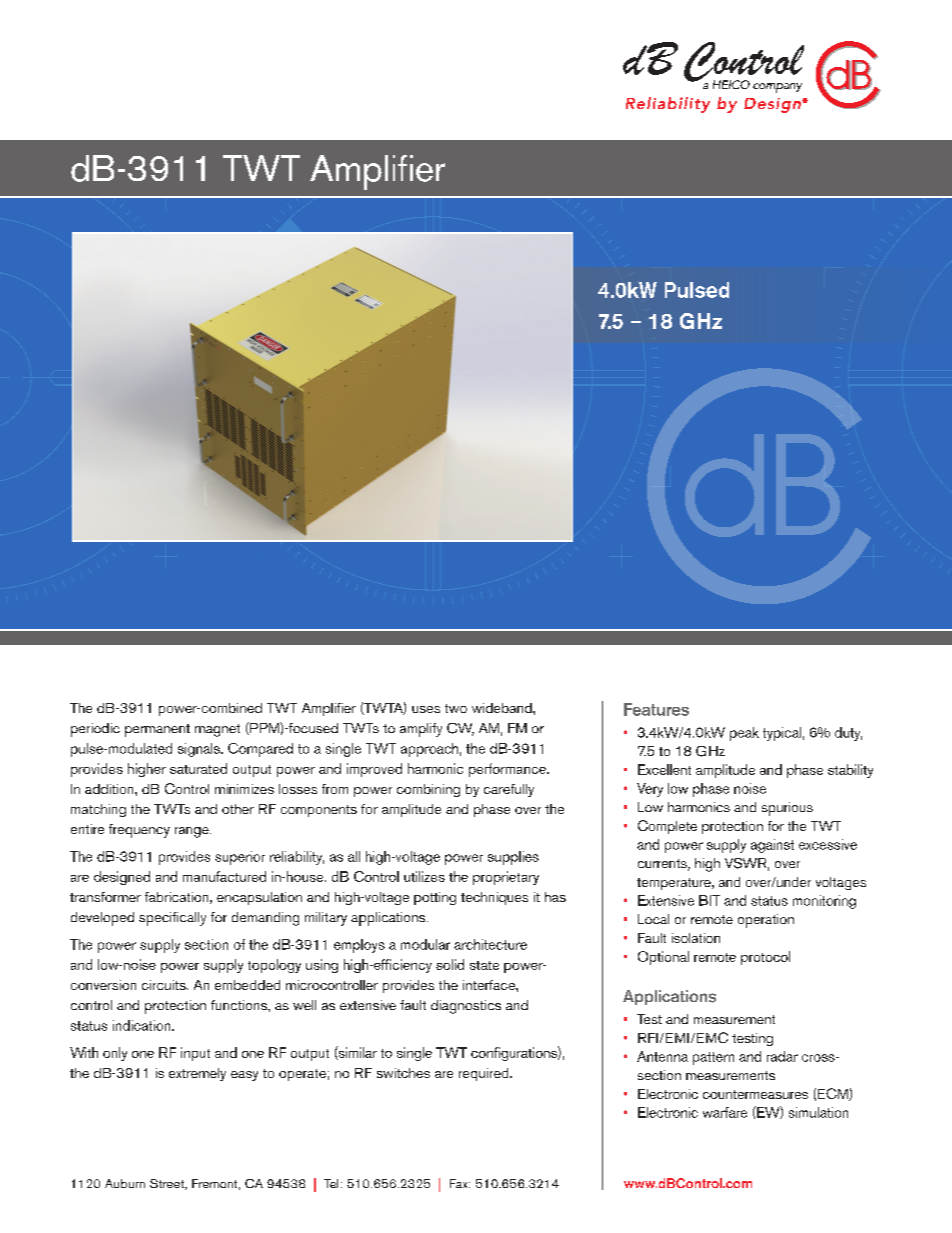 The width and height of the screenshot is (952, 1233). Describe the element at coordinates (157, 730) in the screenshot. I see `permanent` at that location.
